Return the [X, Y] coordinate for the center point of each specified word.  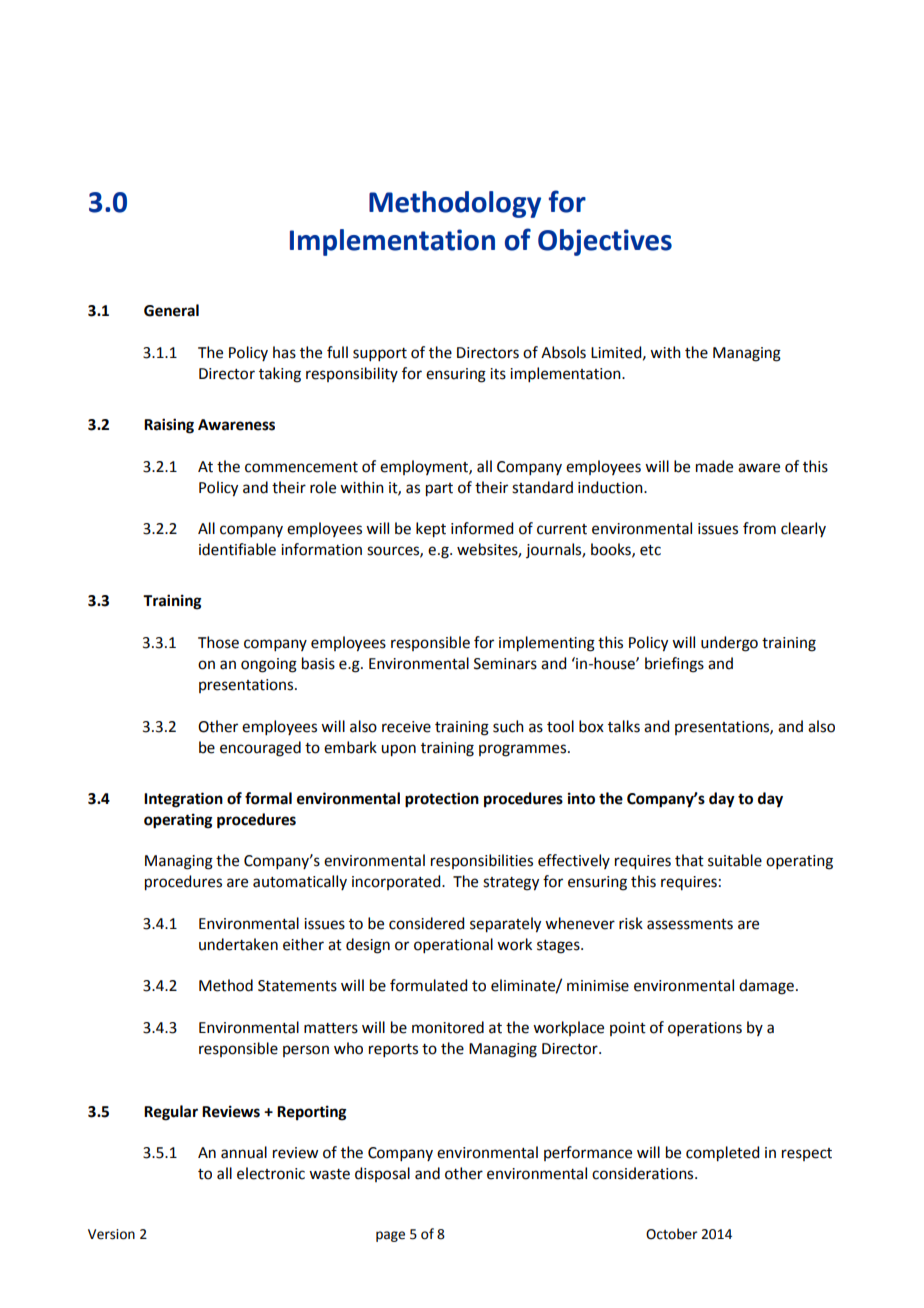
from [759, 528]
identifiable [237, 549]
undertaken [238, 944]
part [439, 490]
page [390, 1236]
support [380, 354]
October [672, 1234]
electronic [271, 1173]
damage [766, 987]
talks [624, 726]
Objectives [605, 242]
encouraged [260, 749]
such [508, 726]
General [171, 310]
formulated [428, 985]
